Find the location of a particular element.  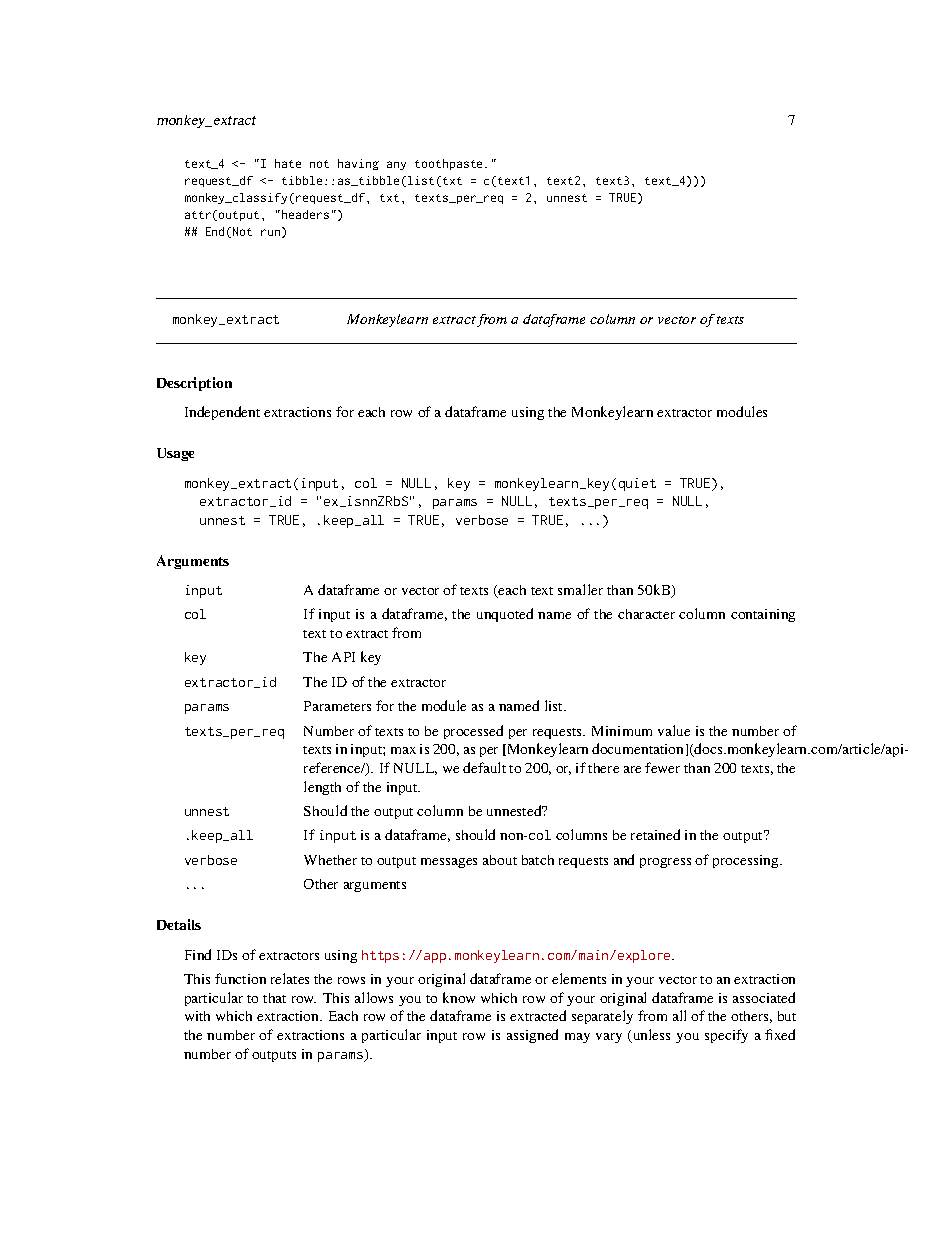

that is located at coordinates (274, 998).
